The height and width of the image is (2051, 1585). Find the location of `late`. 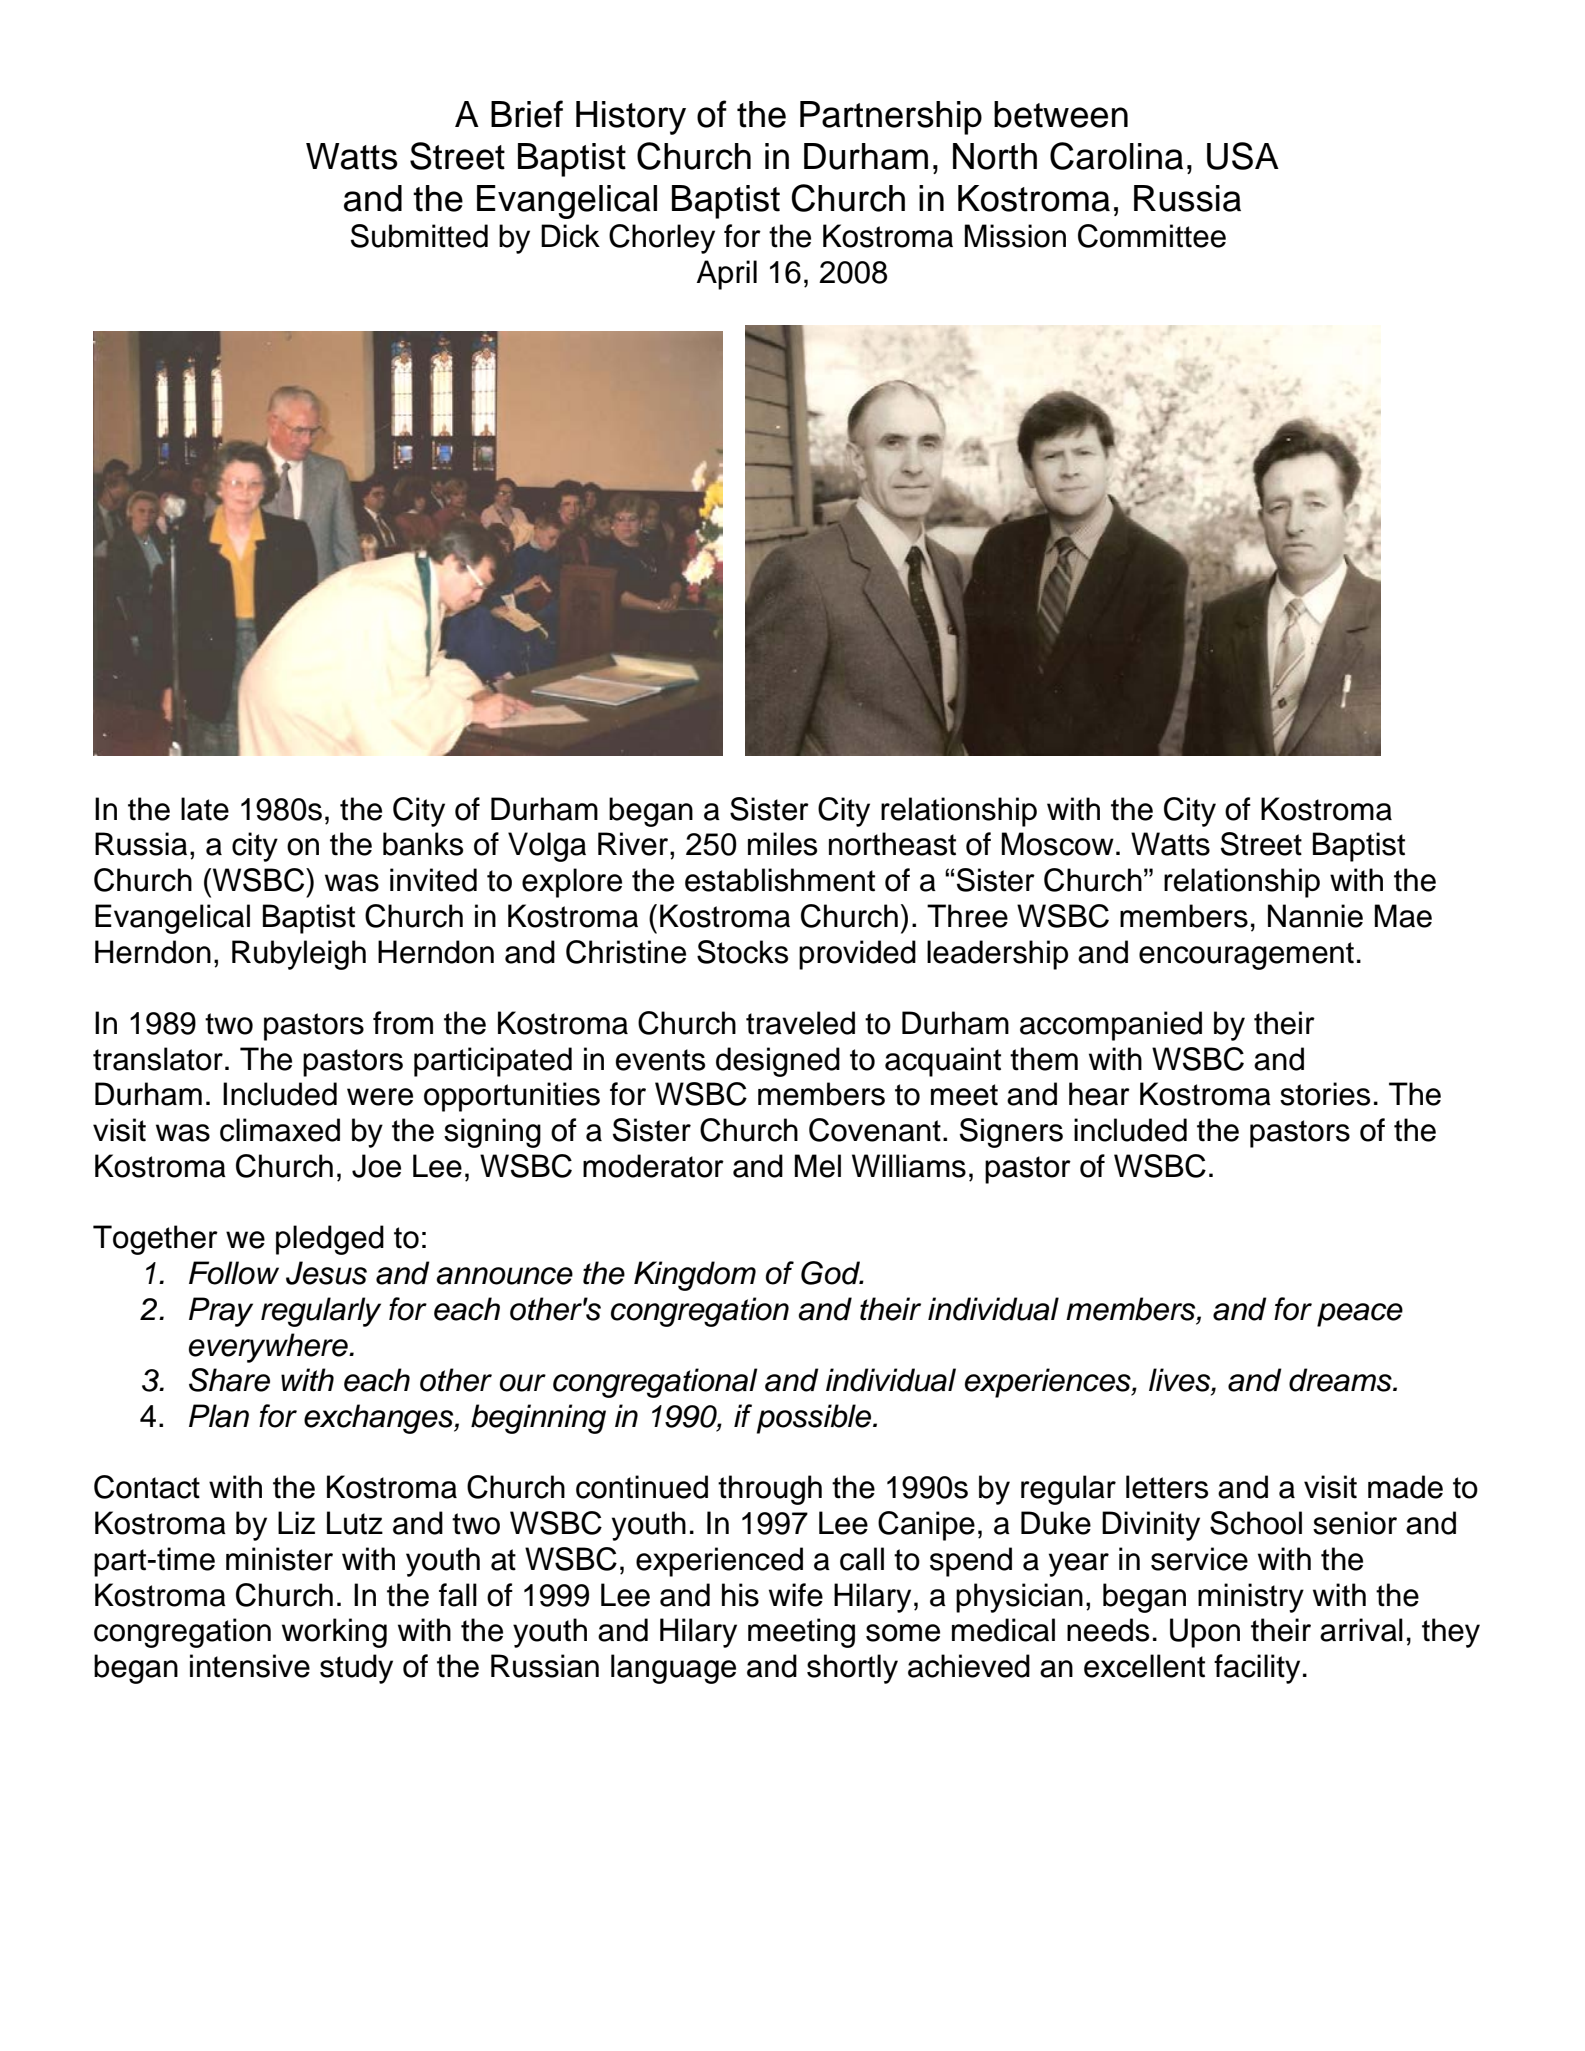

late is located at coordinates (205, 809).
